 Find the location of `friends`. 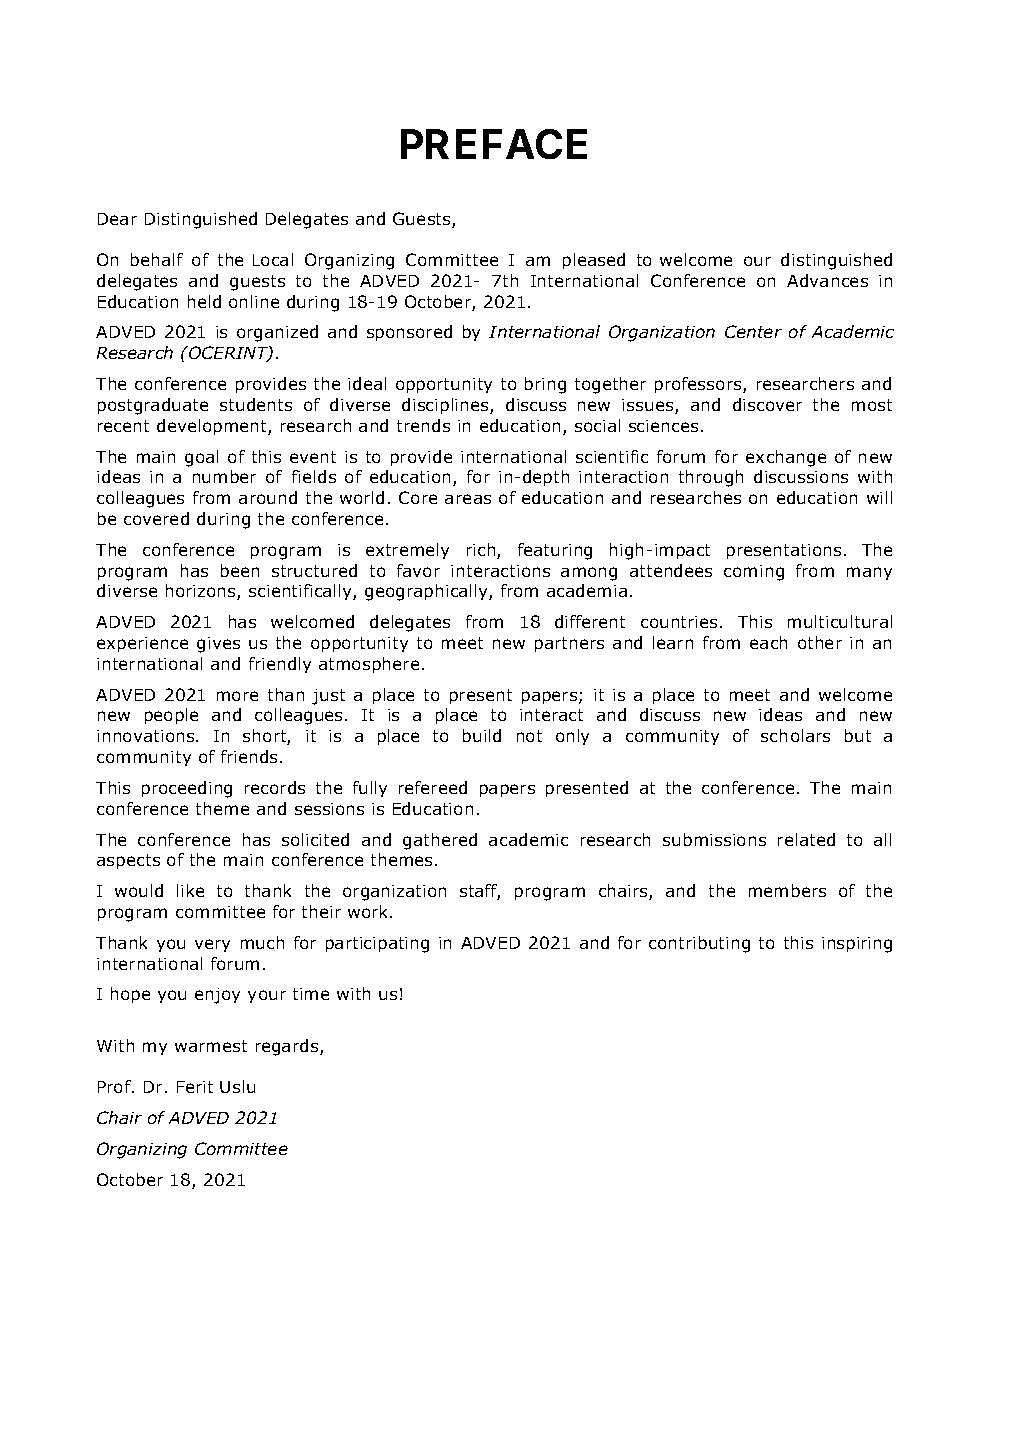

friends is located at coordinates (249, 756).
